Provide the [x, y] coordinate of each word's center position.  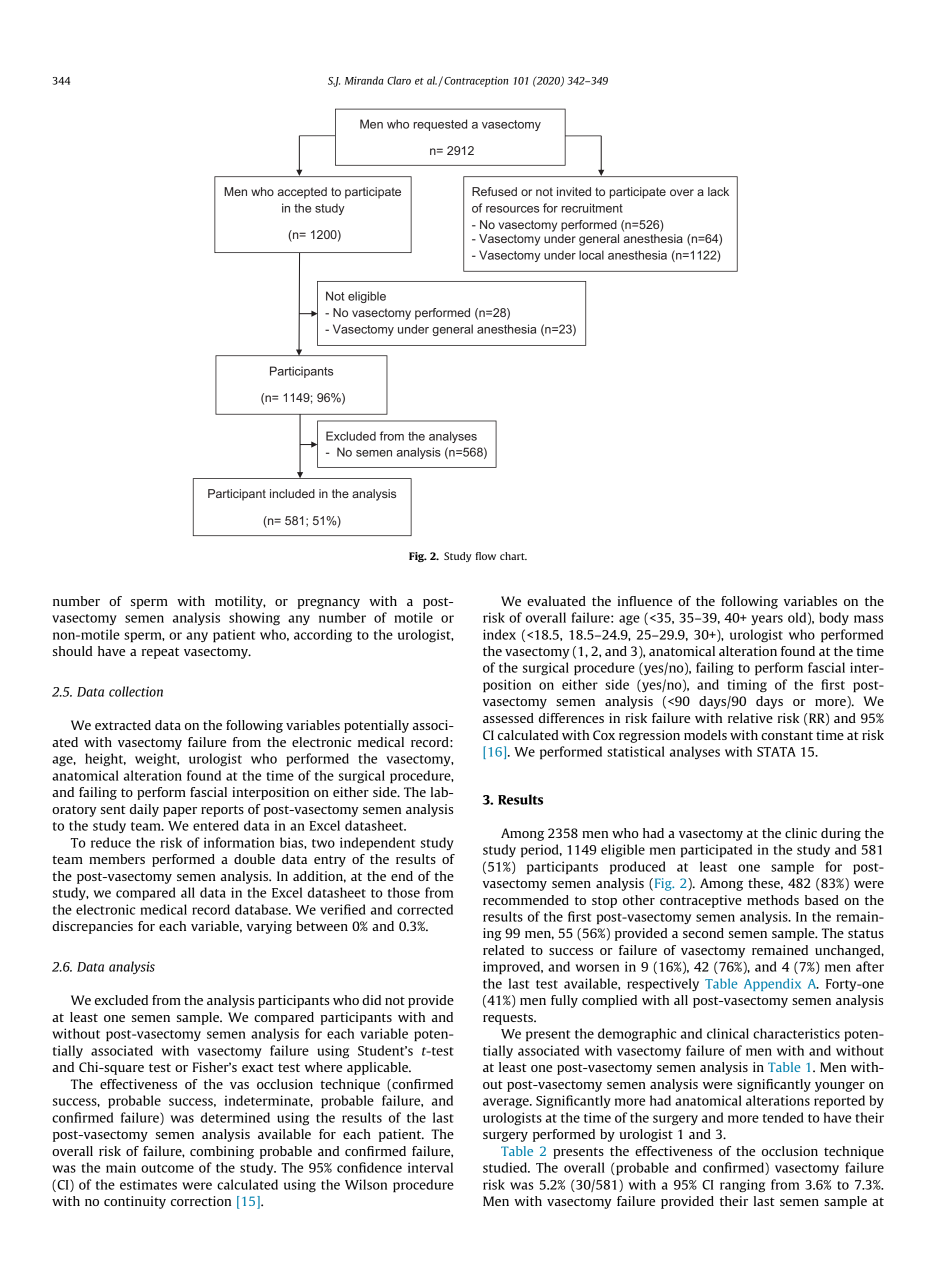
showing [254, 618]
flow [486, 556]
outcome [167, 1168]
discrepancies [92, 927]
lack [718, 191]
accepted [302, 193]
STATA [776, 752]
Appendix [772, 984]
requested [440, 125]
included [292, 493]
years [767, 620]
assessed [508, 718]
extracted [123, 725]
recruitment [592, 208]
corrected [425, 909]
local [591, 255]
